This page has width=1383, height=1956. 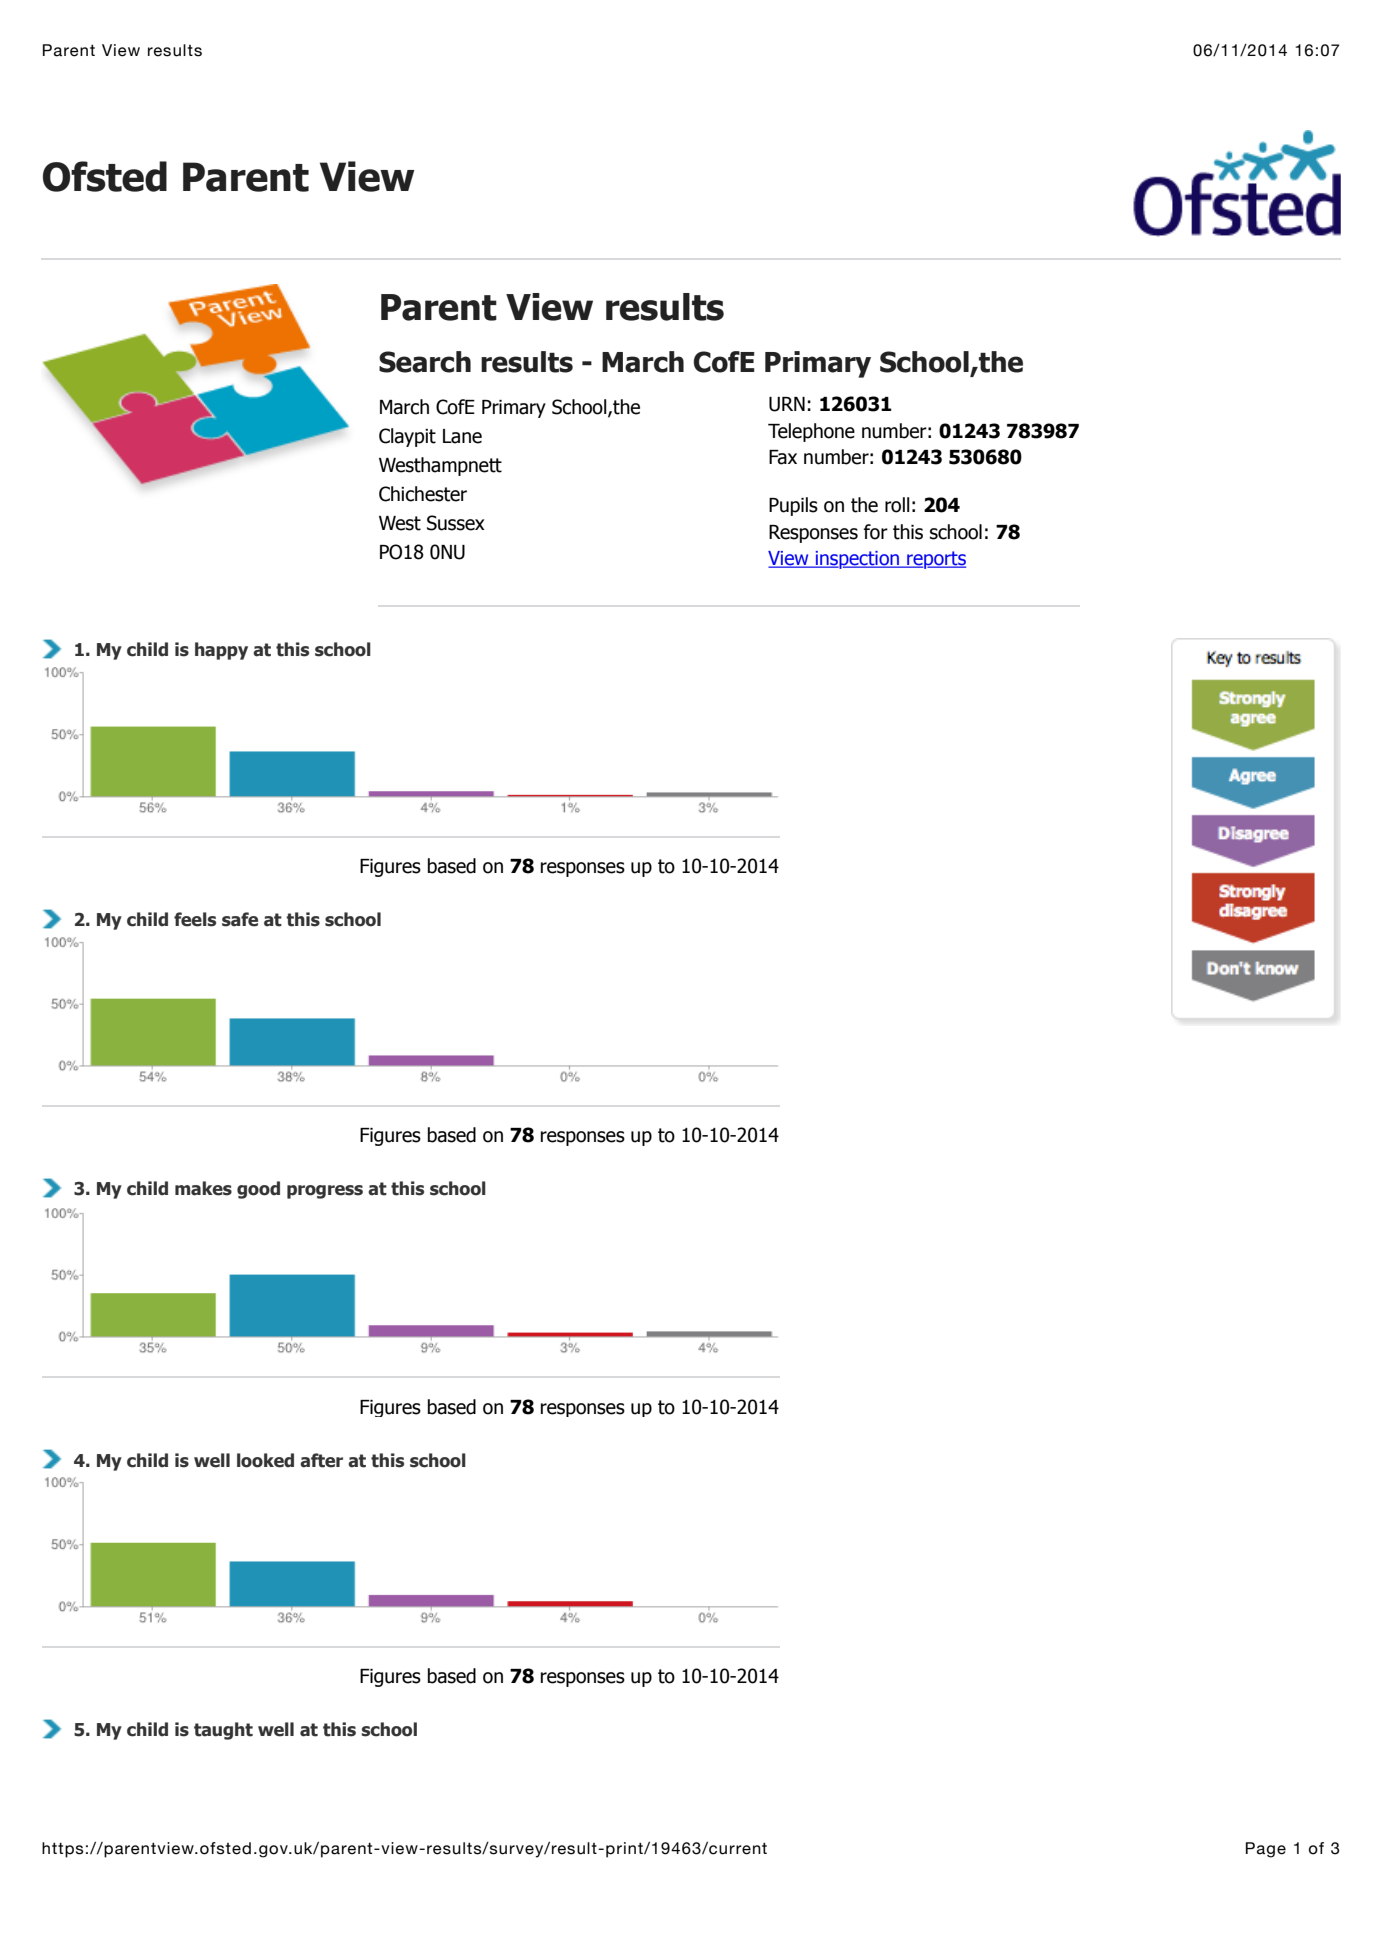 What do you see at coordinates (321, 1460) in the page?
I see `after` at bounding box center [321, 1460].
